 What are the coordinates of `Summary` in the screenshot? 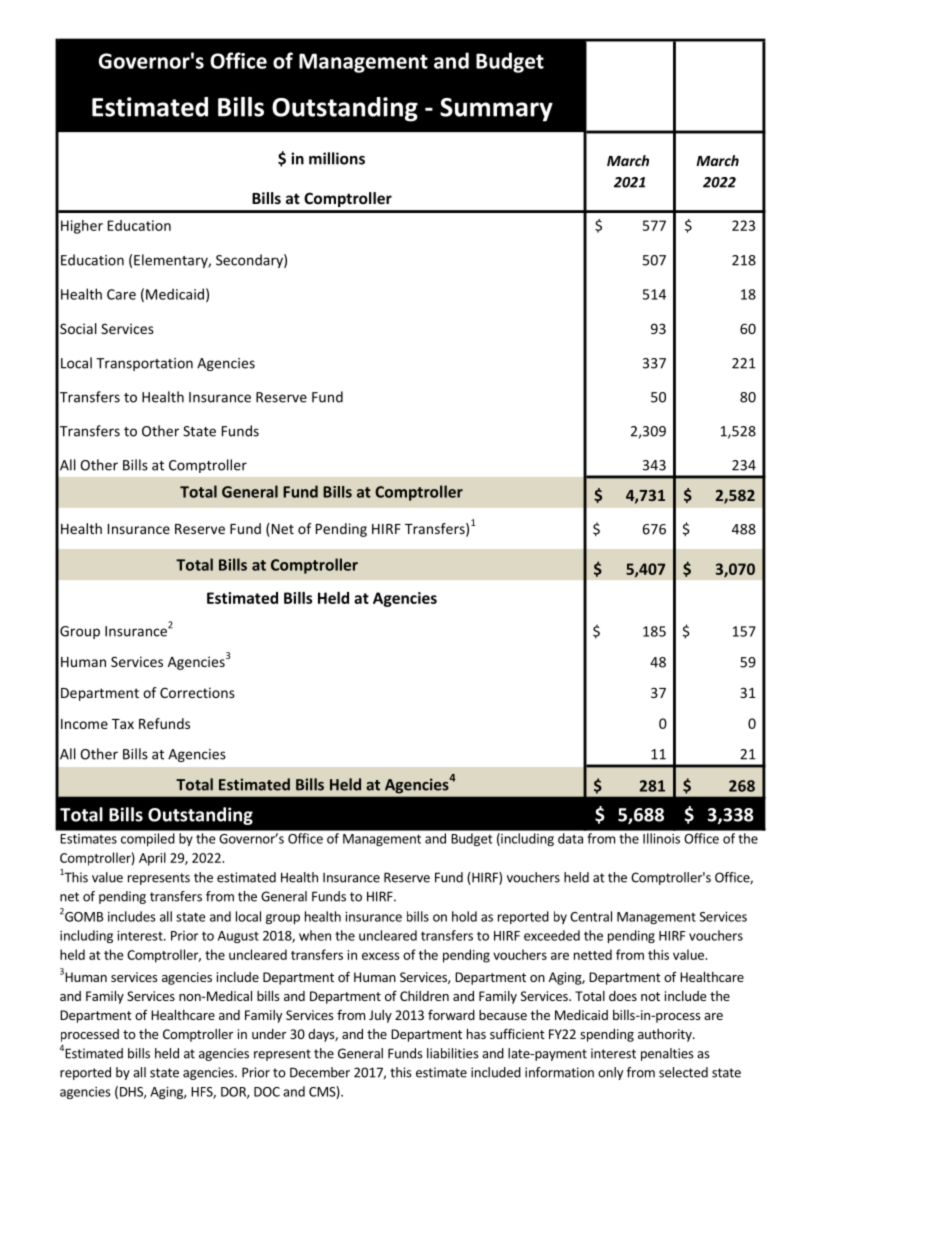 It's located at (496, 110).
